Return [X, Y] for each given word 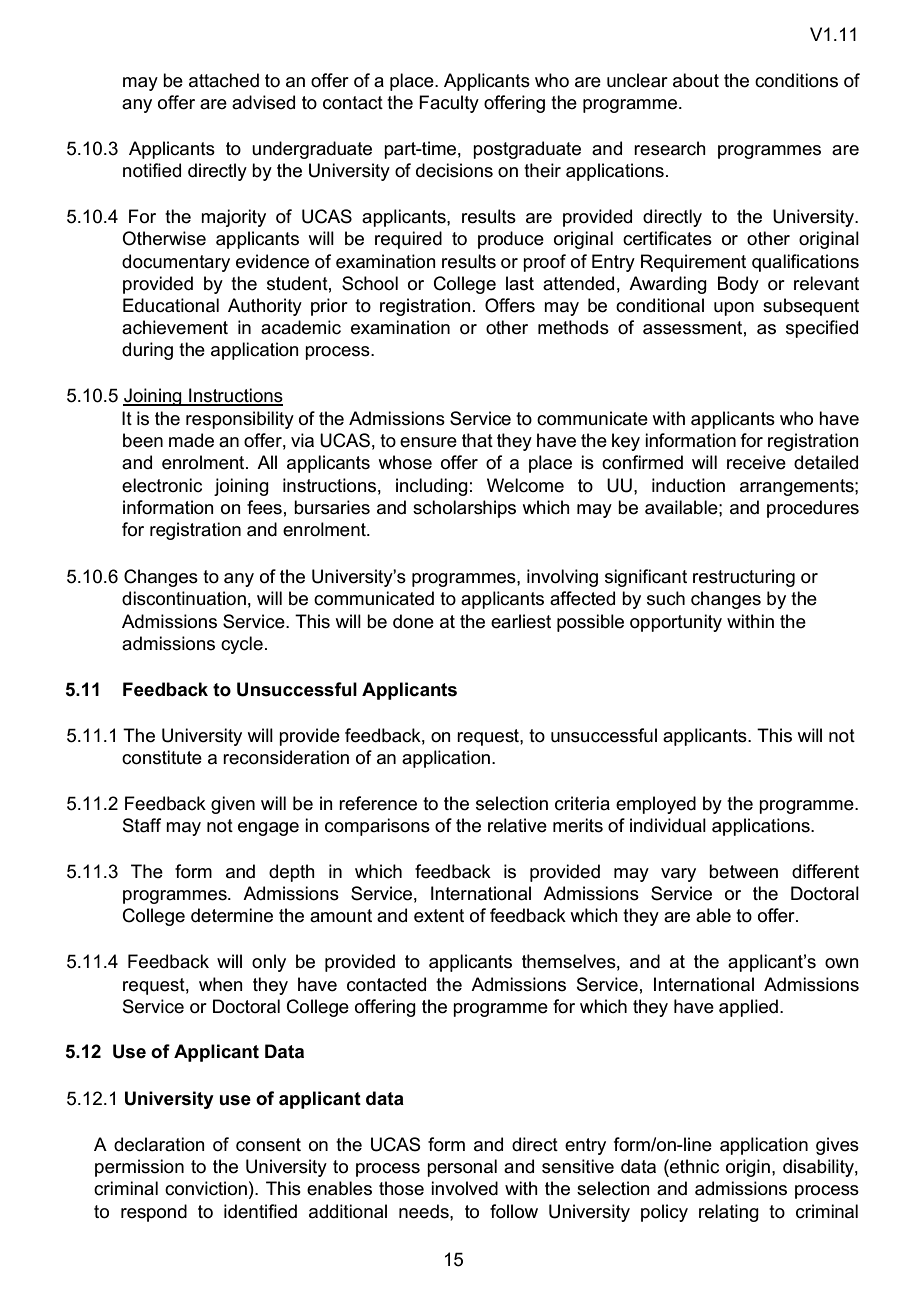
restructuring [744, 578]
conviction [206, 1188]
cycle [242, 645]
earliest [521, 621]
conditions [796, 80]
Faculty [449, 104]
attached [224, 80]
